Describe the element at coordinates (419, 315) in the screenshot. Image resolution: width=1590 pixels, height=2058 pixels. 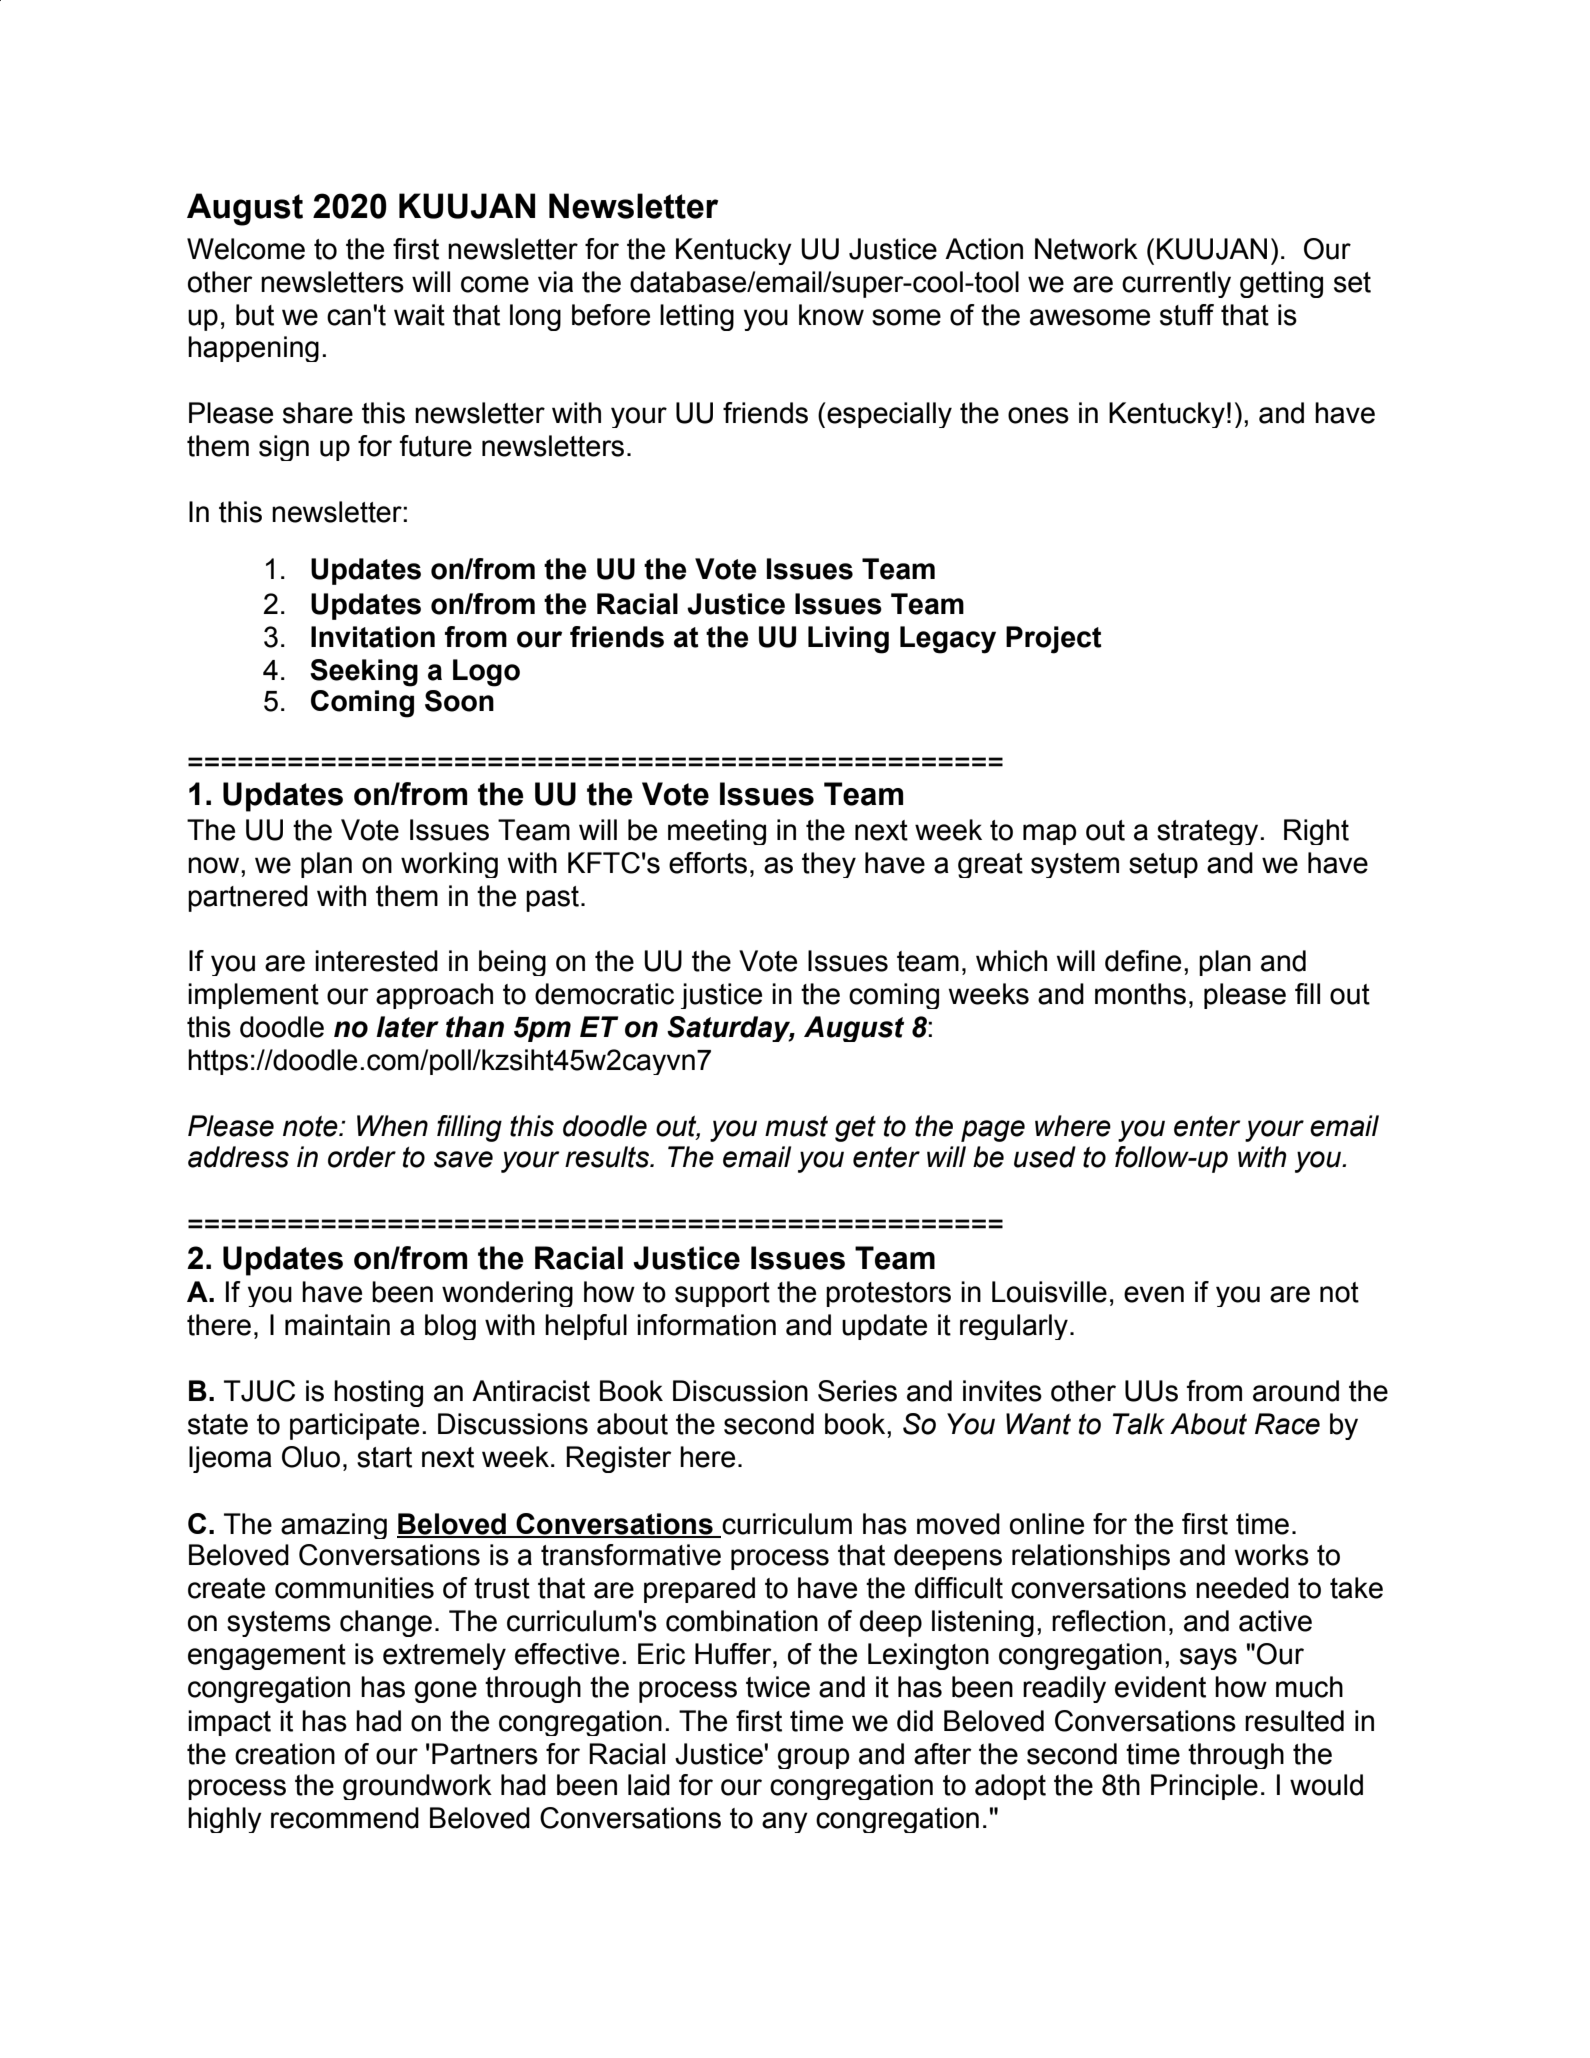
I see `wait` at that location.
